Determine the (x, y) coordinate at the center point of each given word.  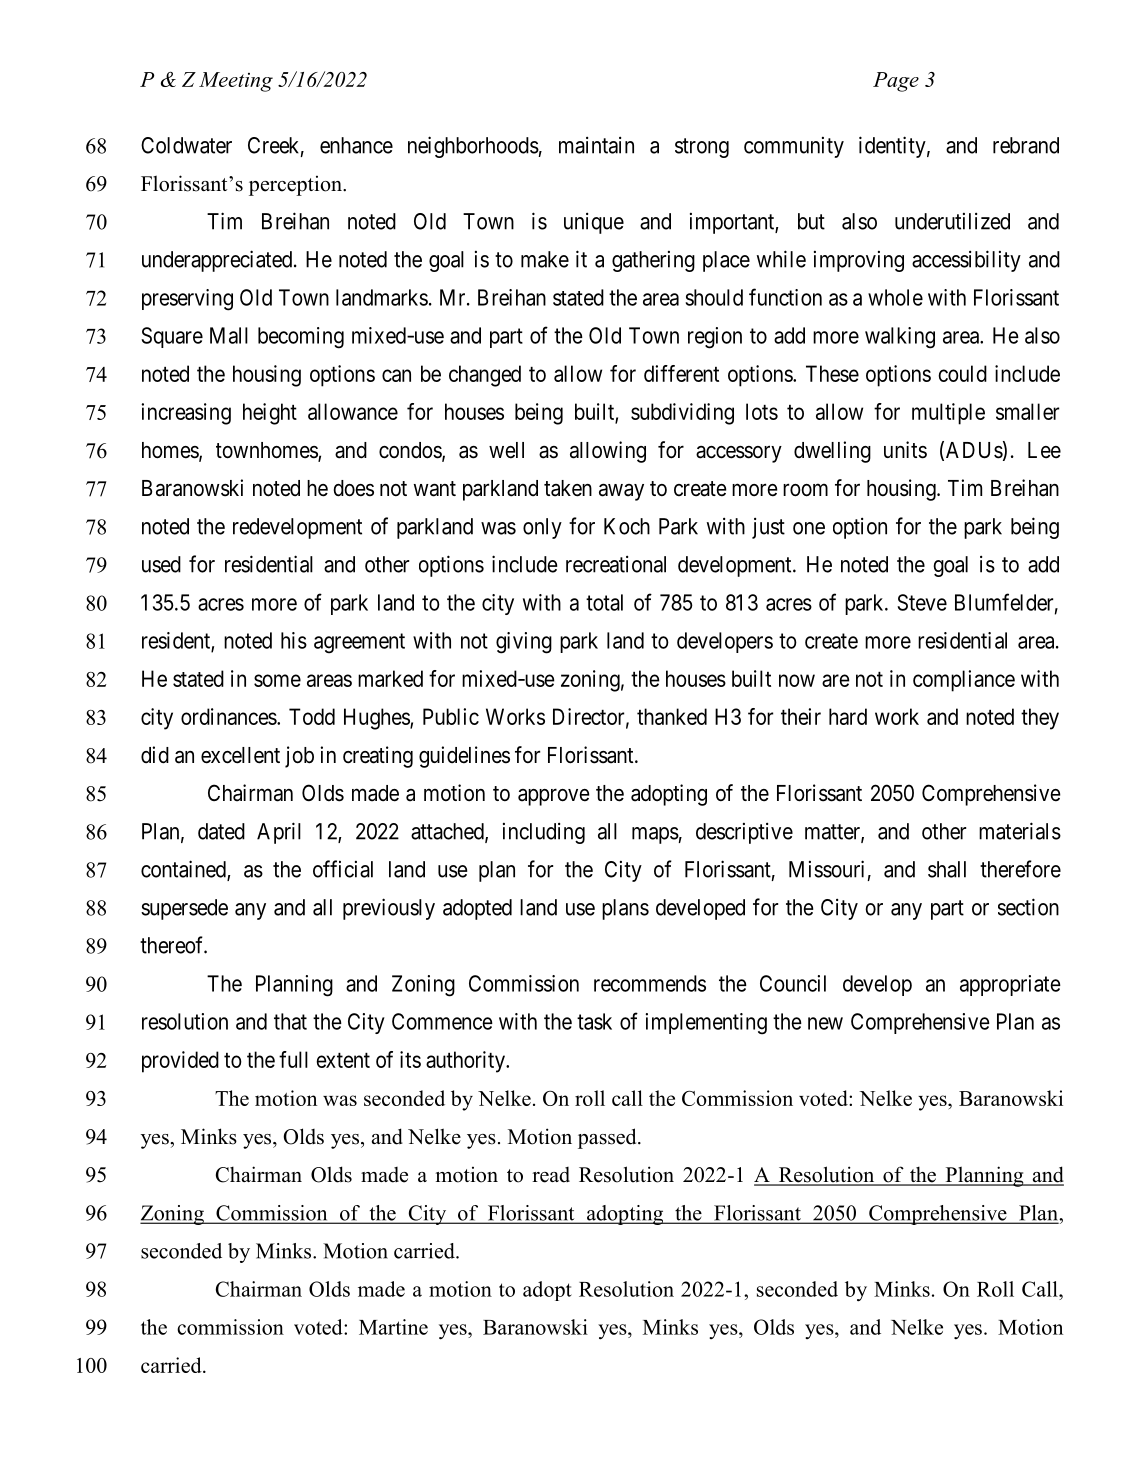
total (604, 602)
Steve (922, 602)
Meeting (236, 82)
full (293, 1059)
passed (608, 1138)
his (294, 640)
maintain (596, 145)
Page (896, 82)
